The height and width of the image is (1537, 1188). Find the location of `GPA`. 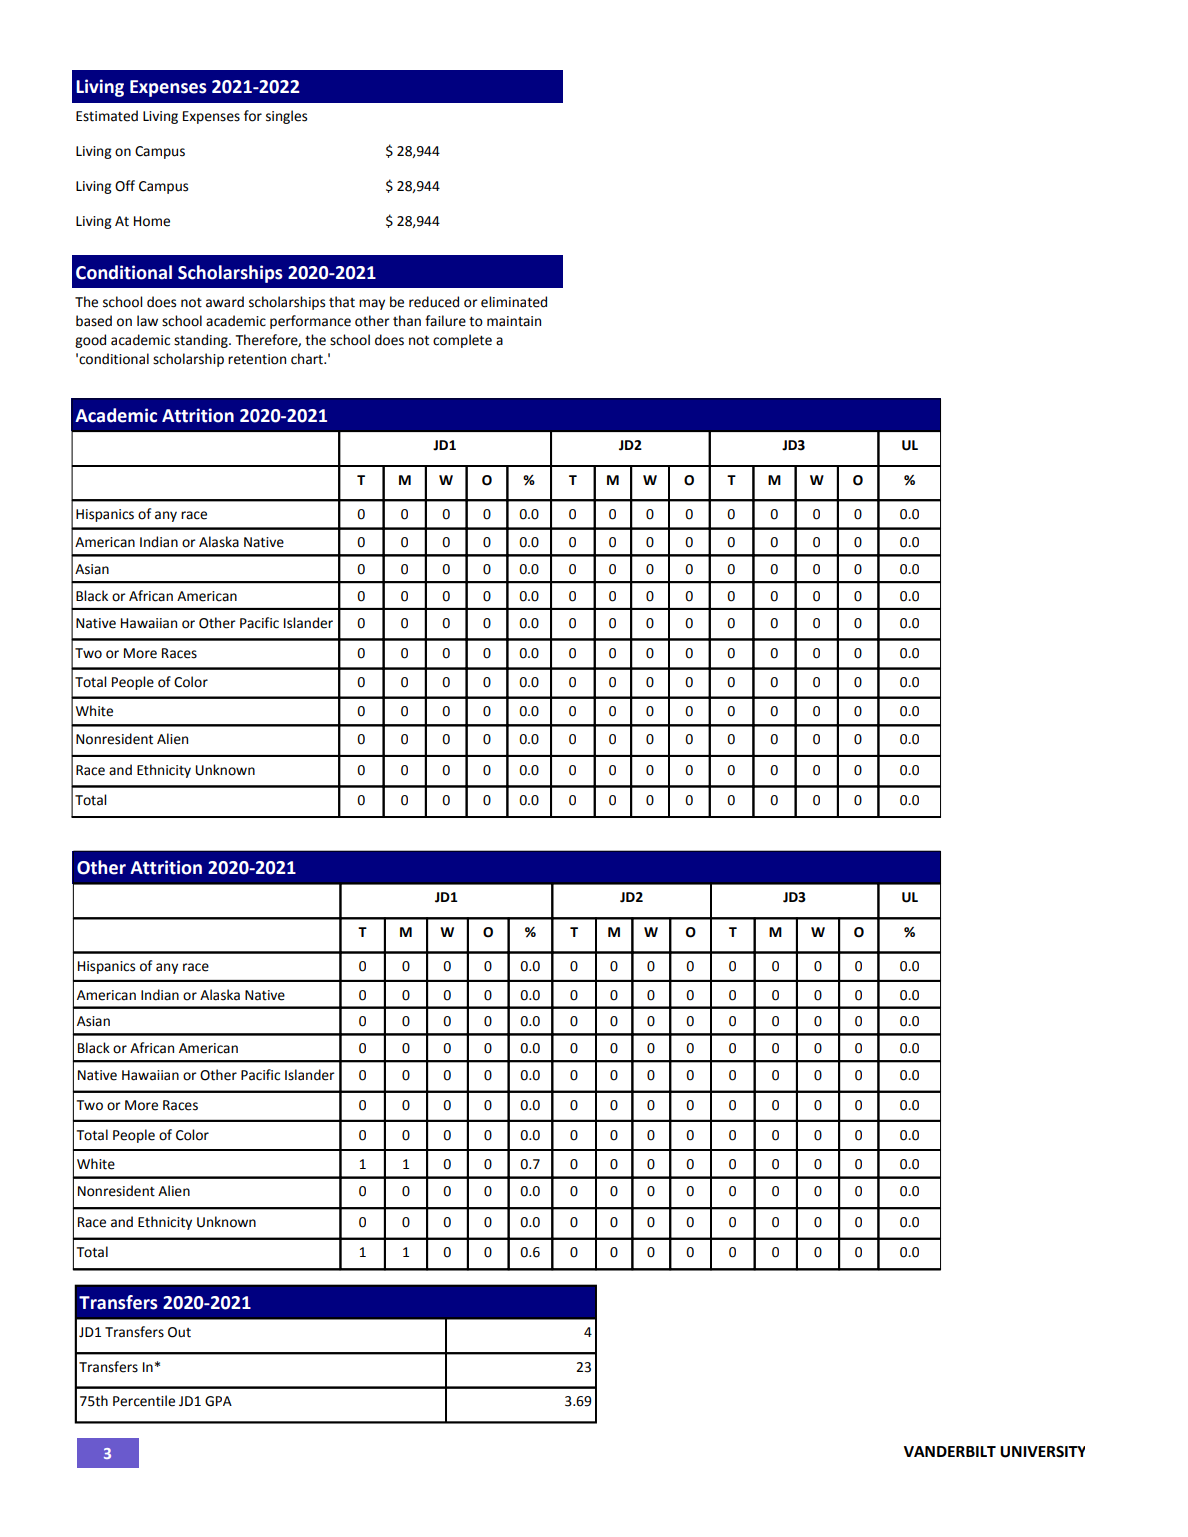

GPA is located at coordinates (218, 1401).
